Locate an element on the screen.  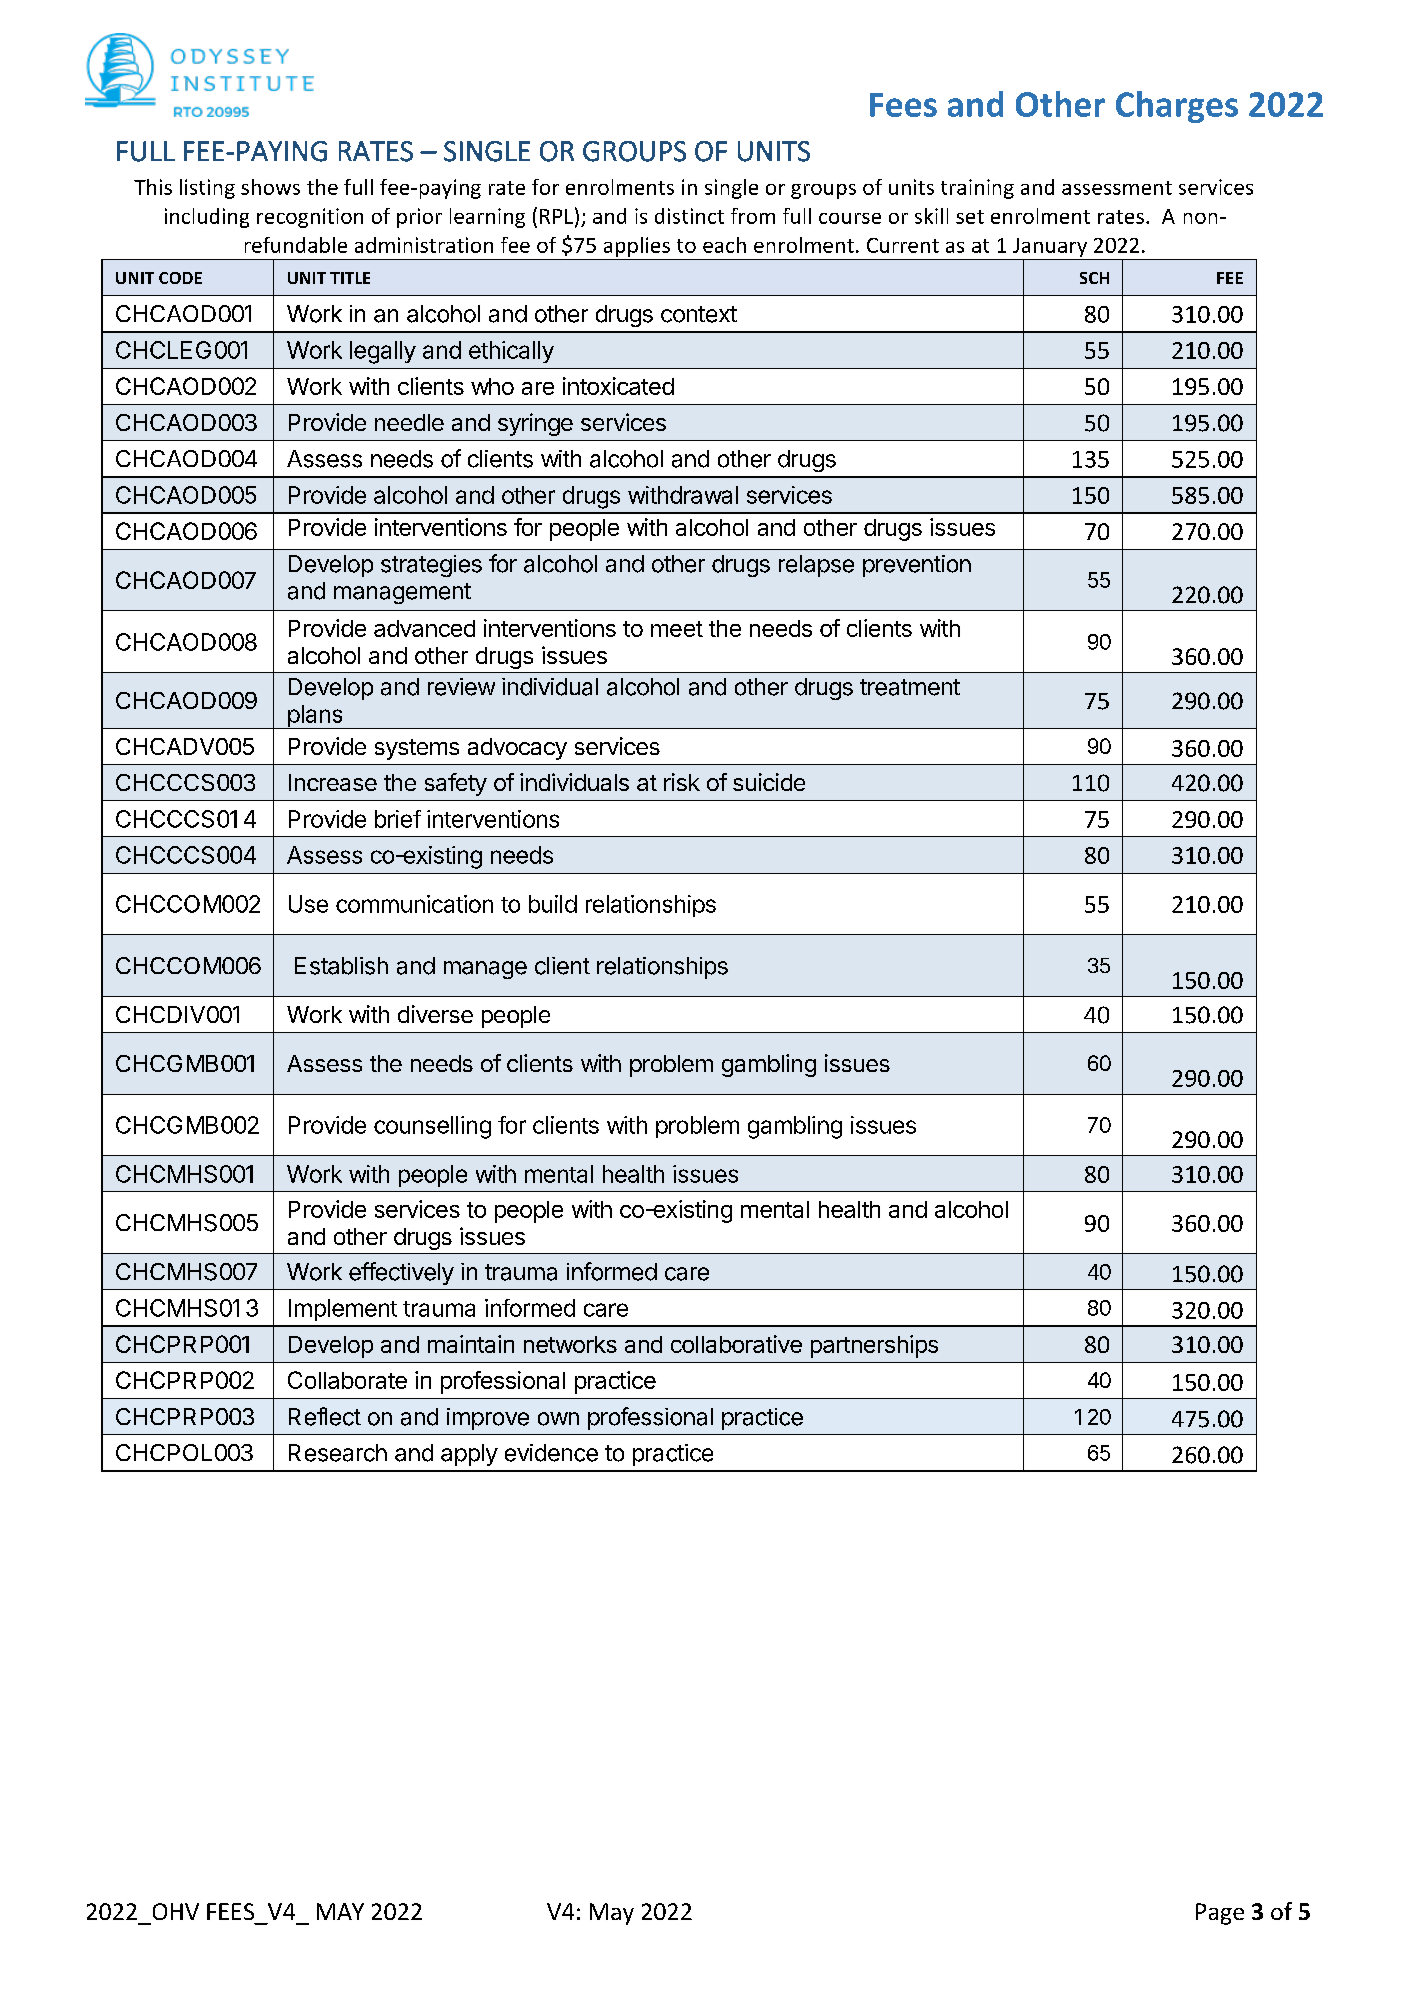
distinct is located at coordinates (689, 216).
